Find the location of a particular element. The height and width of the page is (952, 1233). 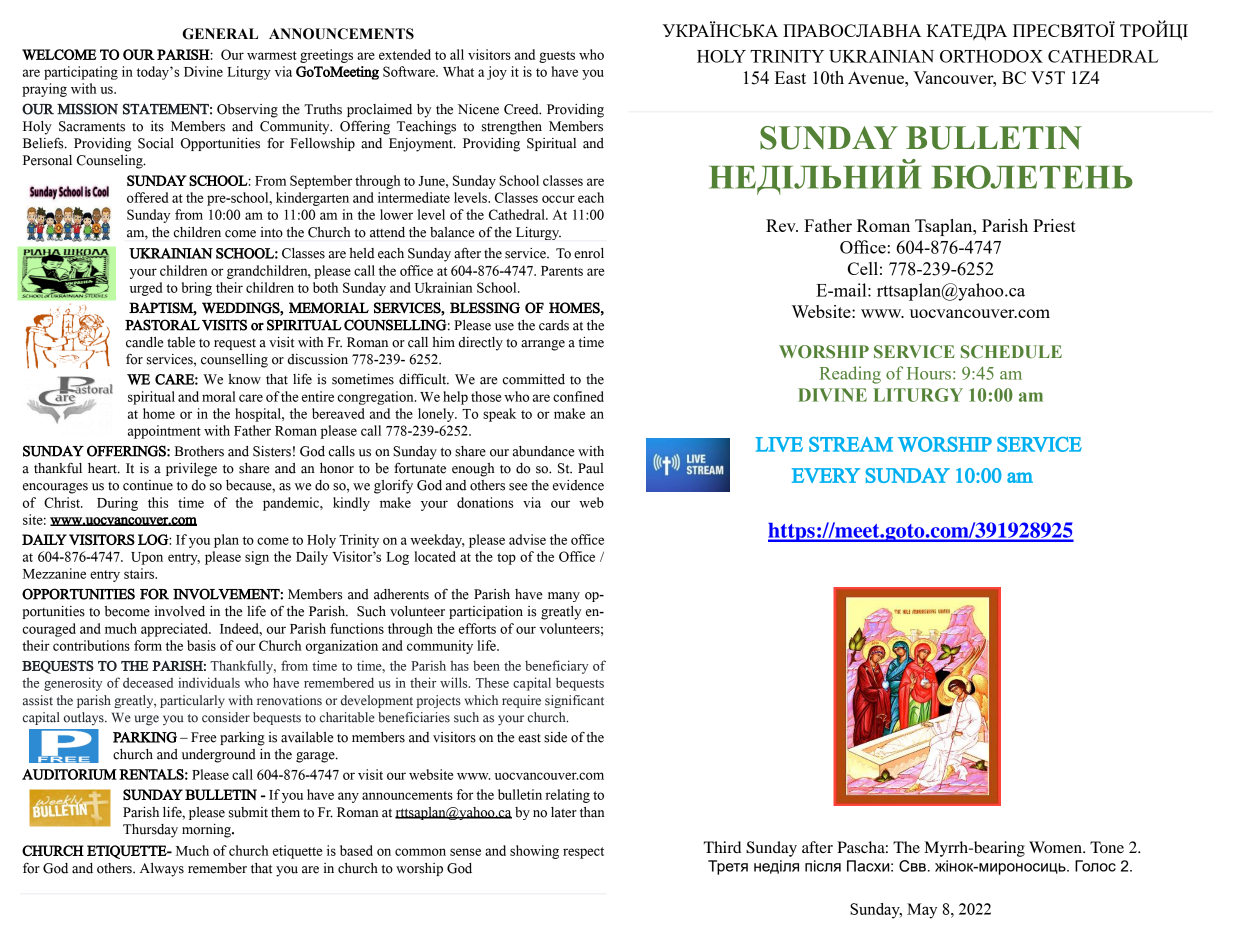

STREAM is located at coordinates (851, 444).
